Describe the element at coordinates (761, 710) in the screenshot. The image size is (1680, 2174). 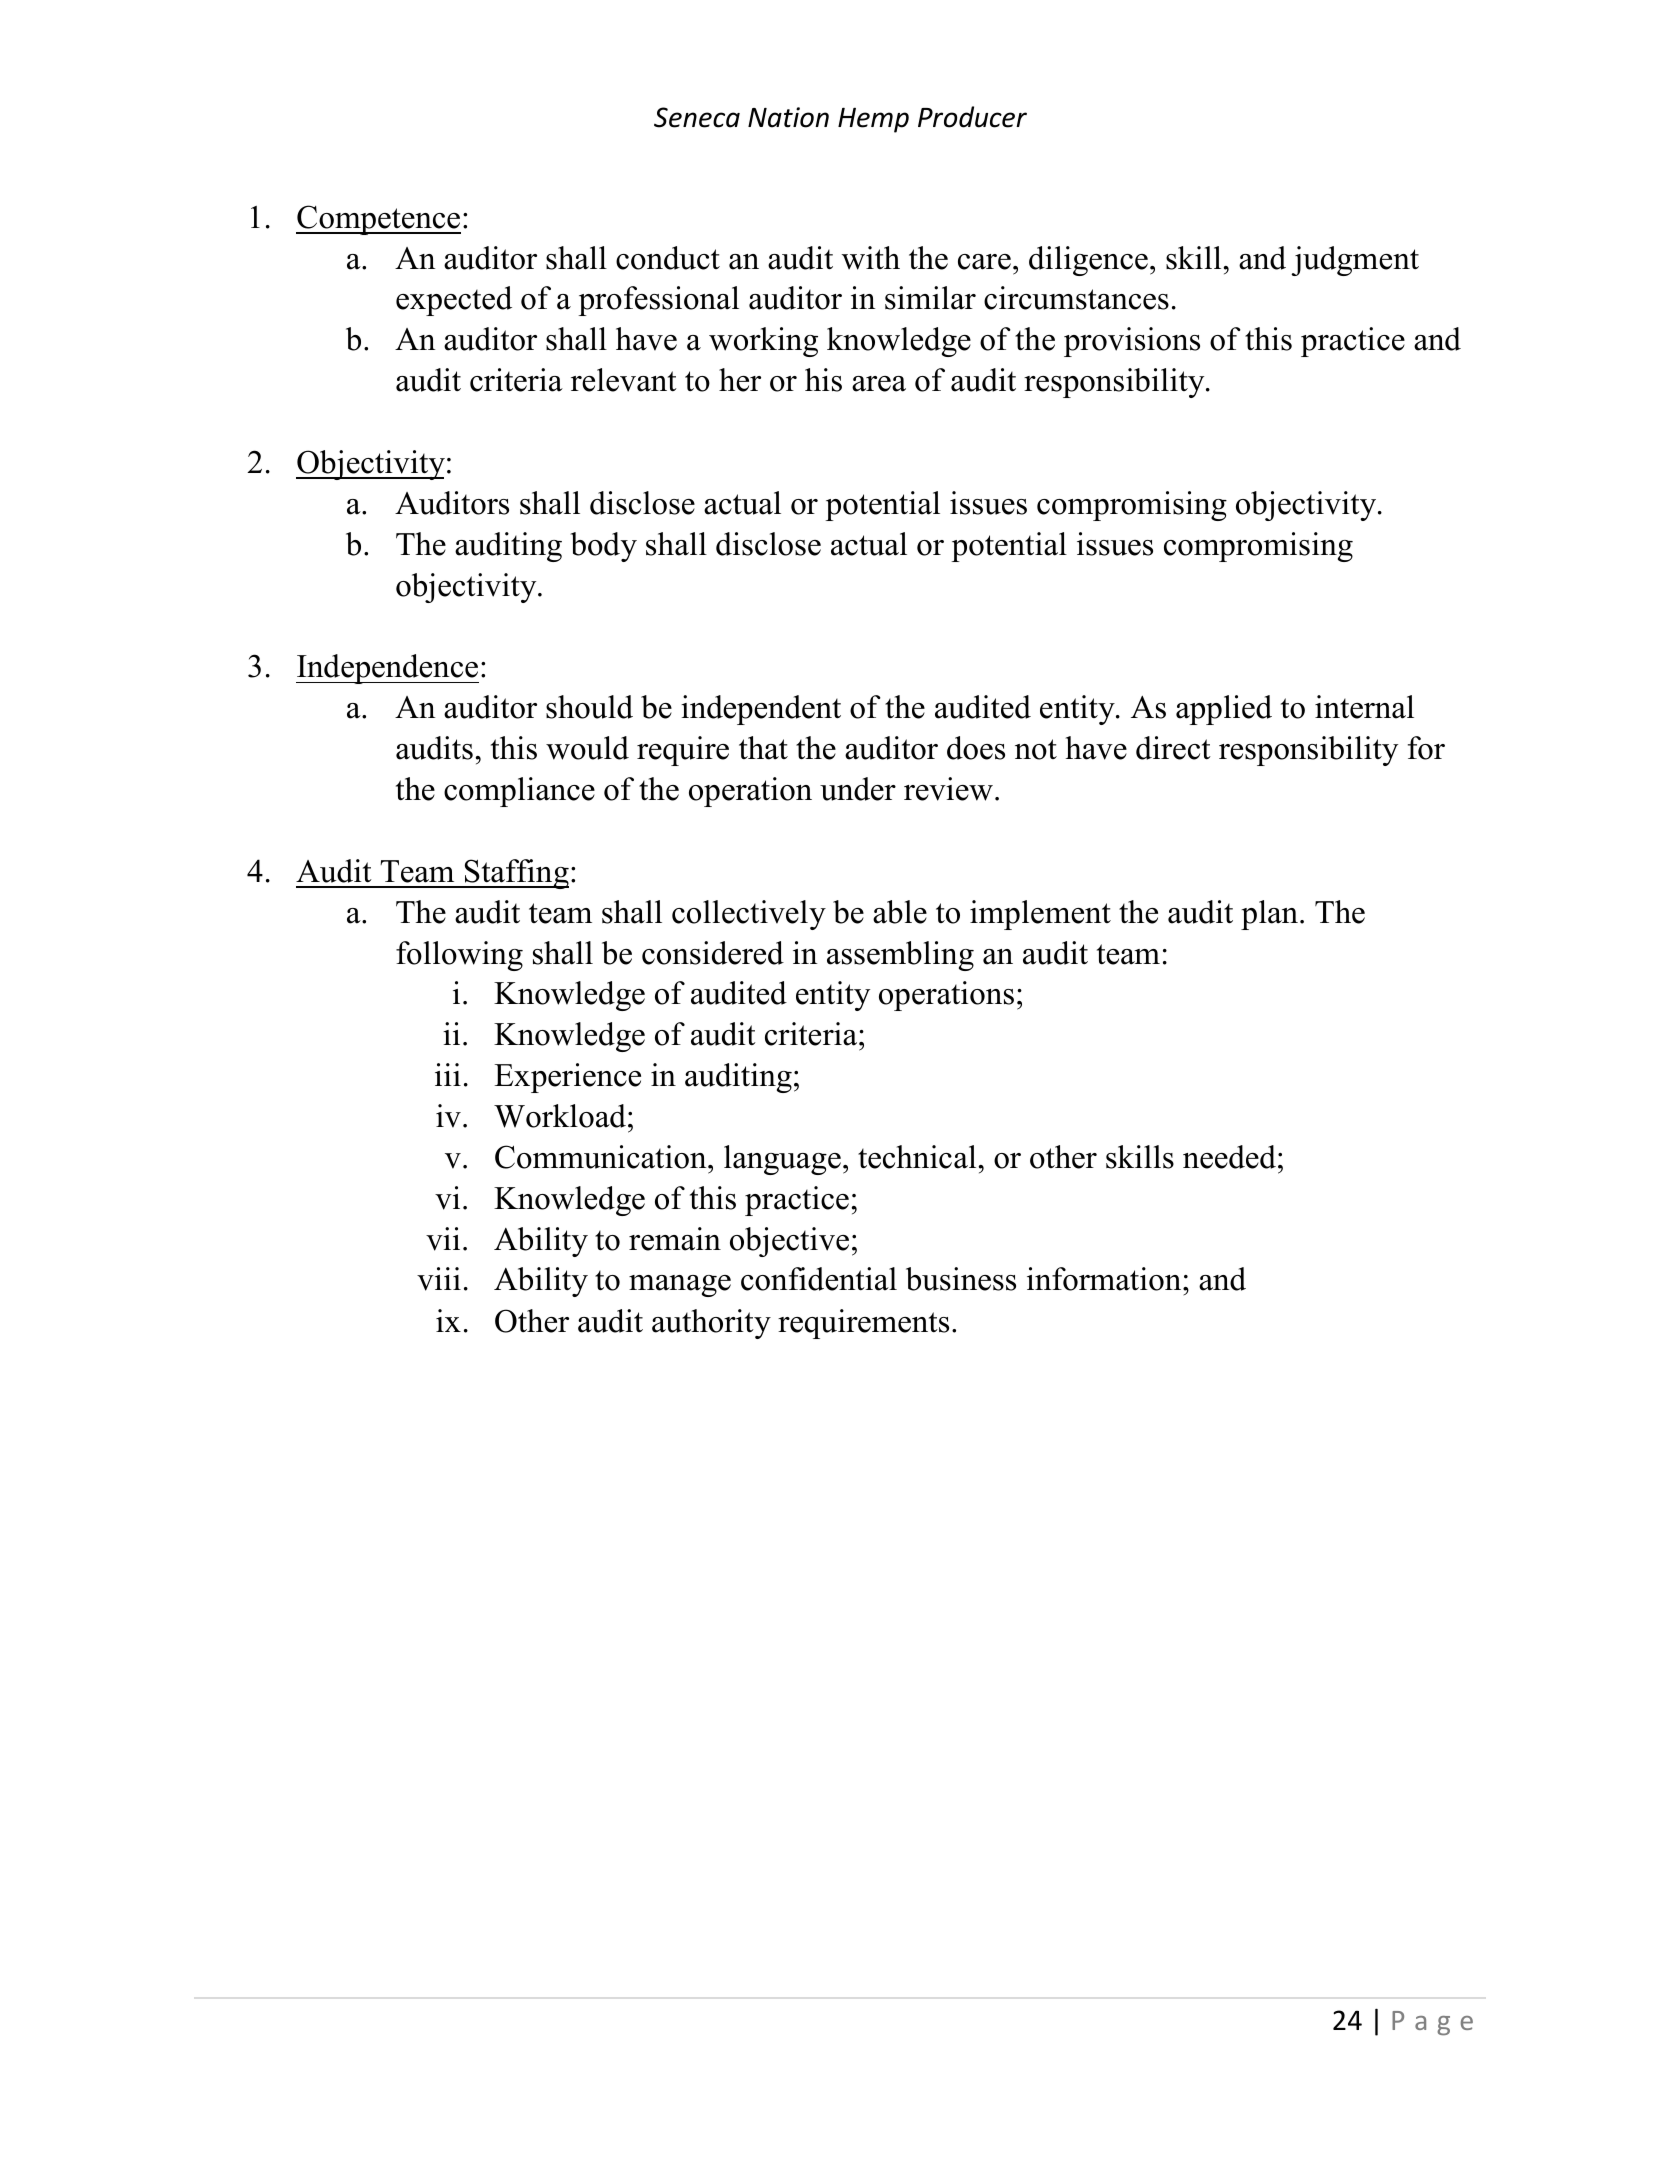
I see `independent` at that location.
